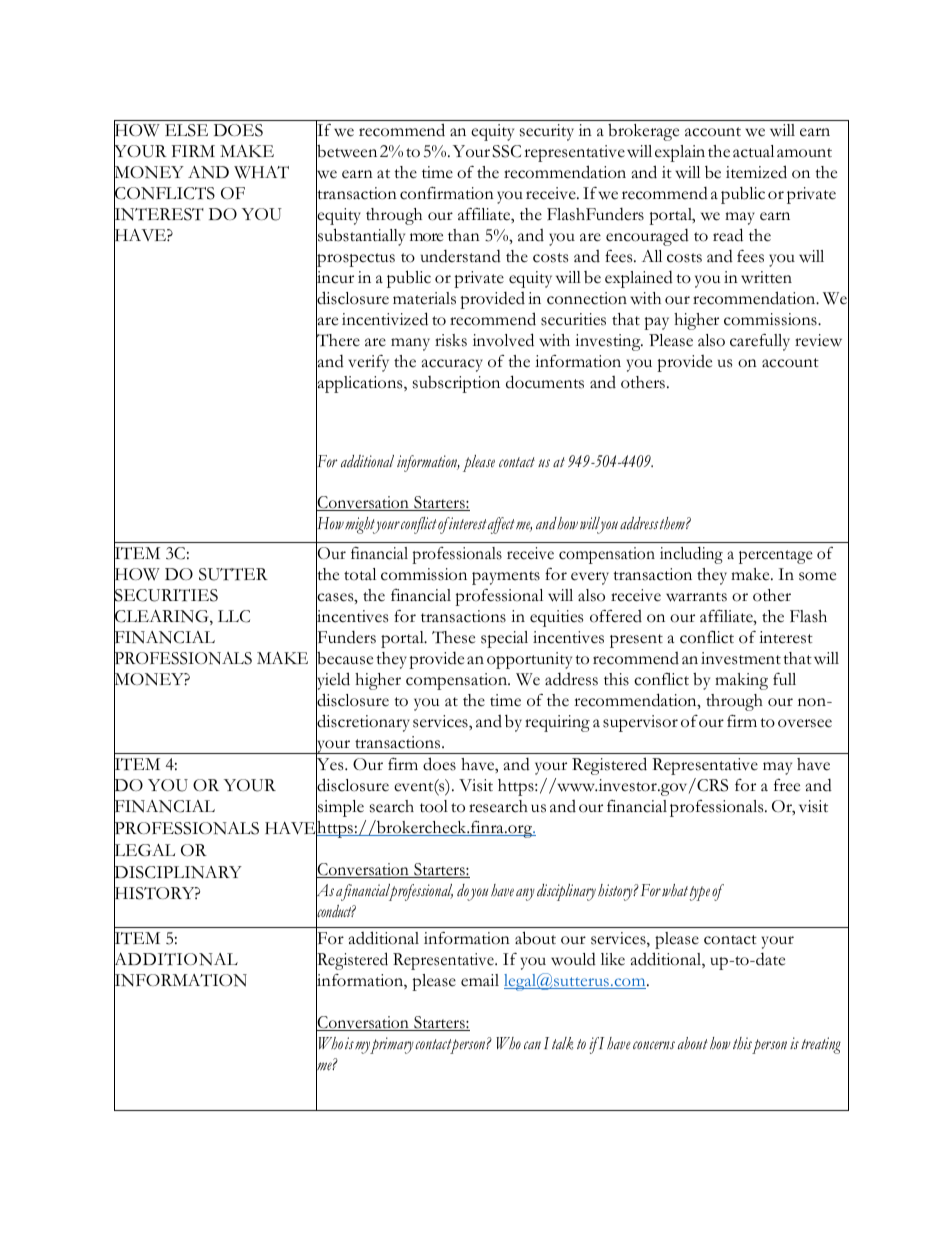  What do you see at coordinates (186, 130) in the screenshot?
I see `ELSE` at bounding box center [186, 130].
